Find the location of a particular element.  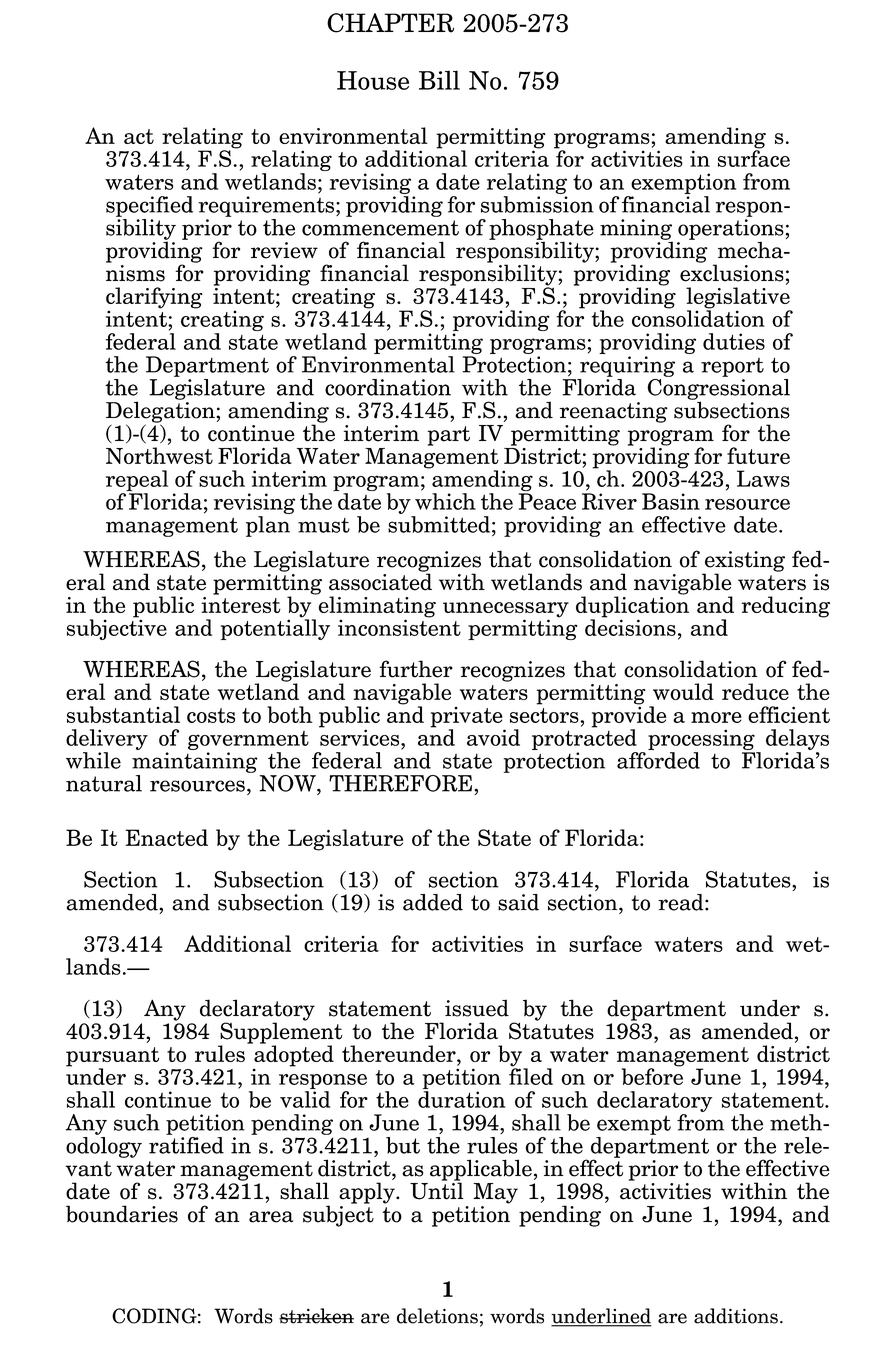

would is located at coordinates (683, 691).
